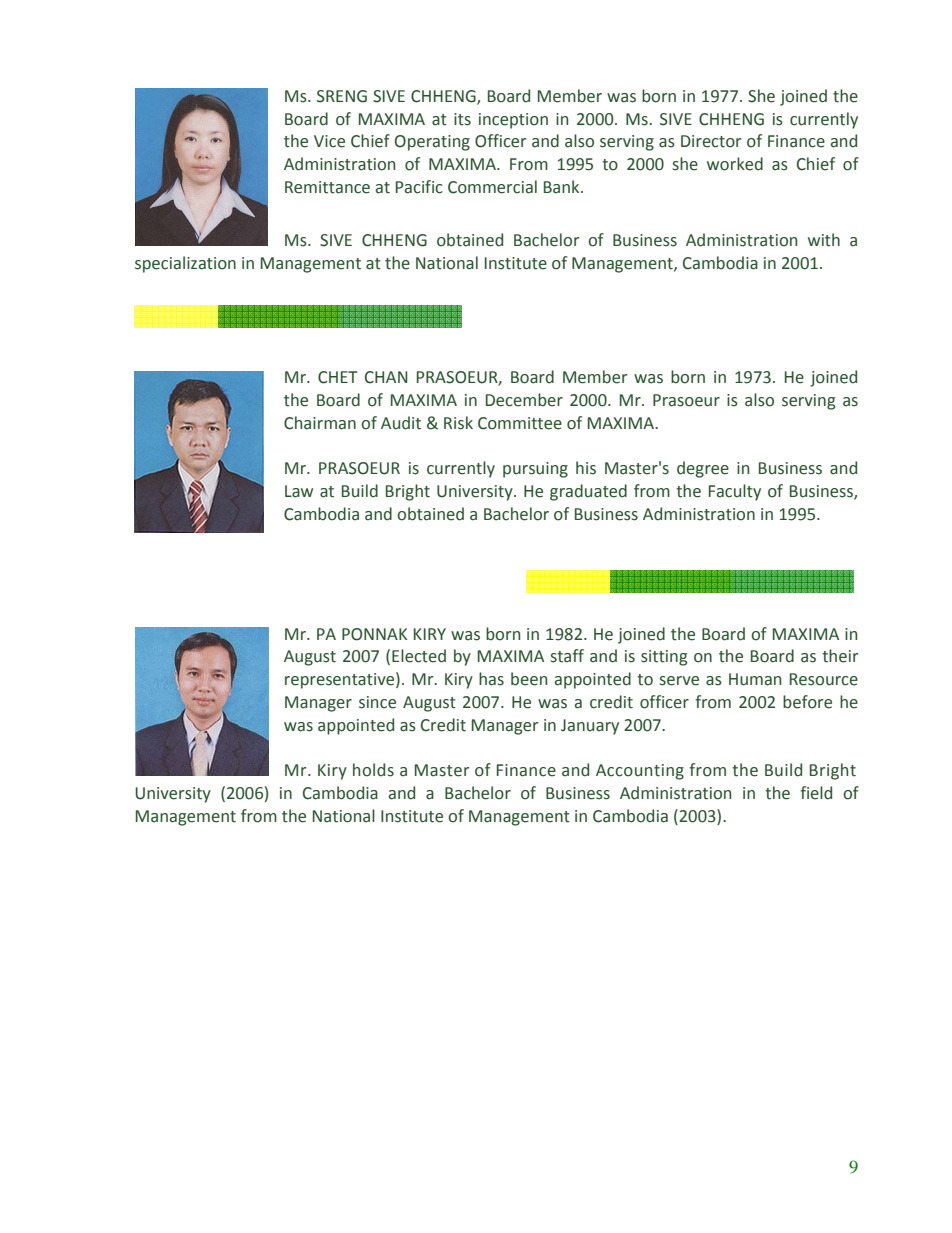 The image size is (952, 1233). What do you see at coordinates (824, 240) in the image?
I see `with` at bounding box center [824, 240].
